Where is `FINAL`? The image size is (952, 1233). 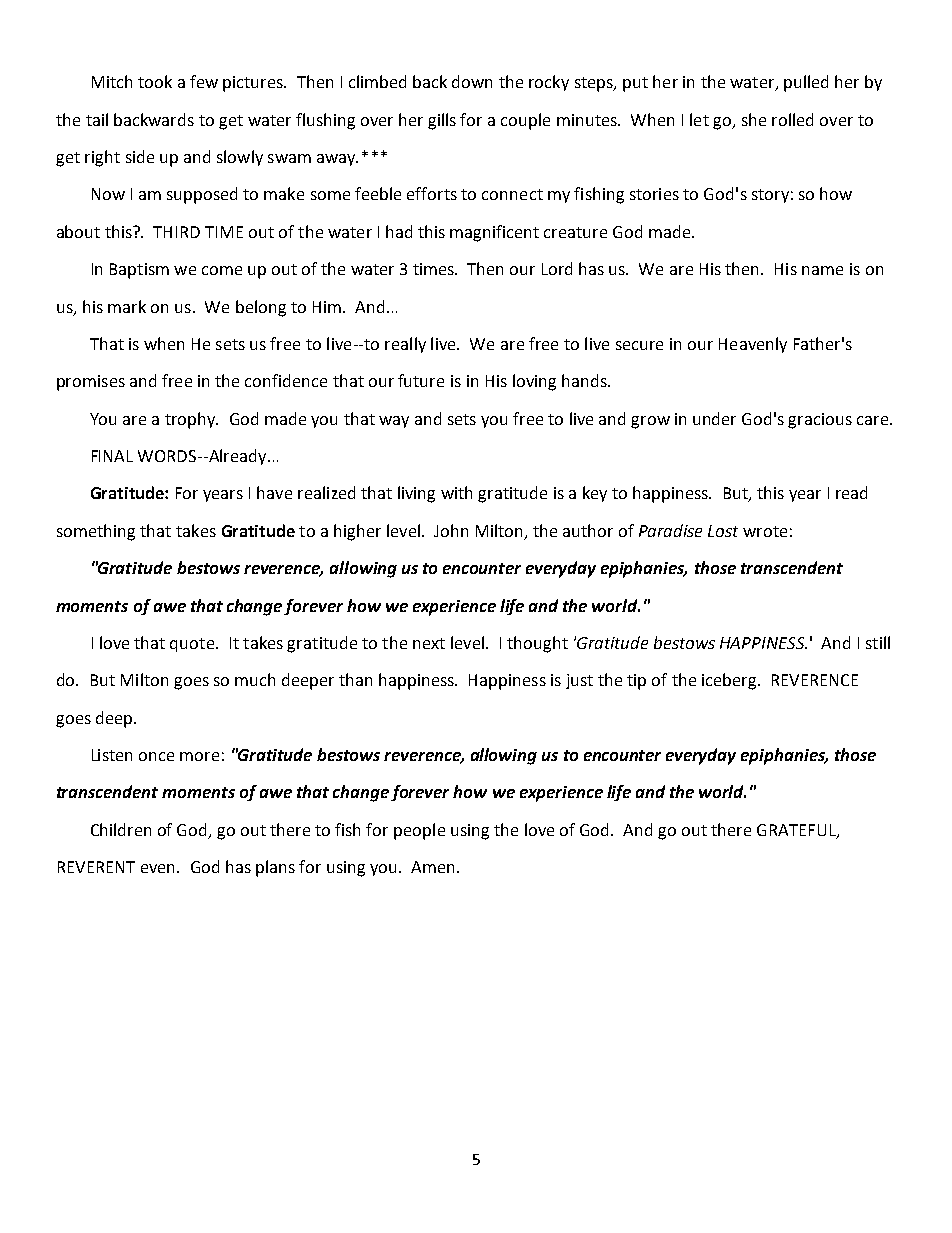
FINAL is located at coordinates (112, 456).
